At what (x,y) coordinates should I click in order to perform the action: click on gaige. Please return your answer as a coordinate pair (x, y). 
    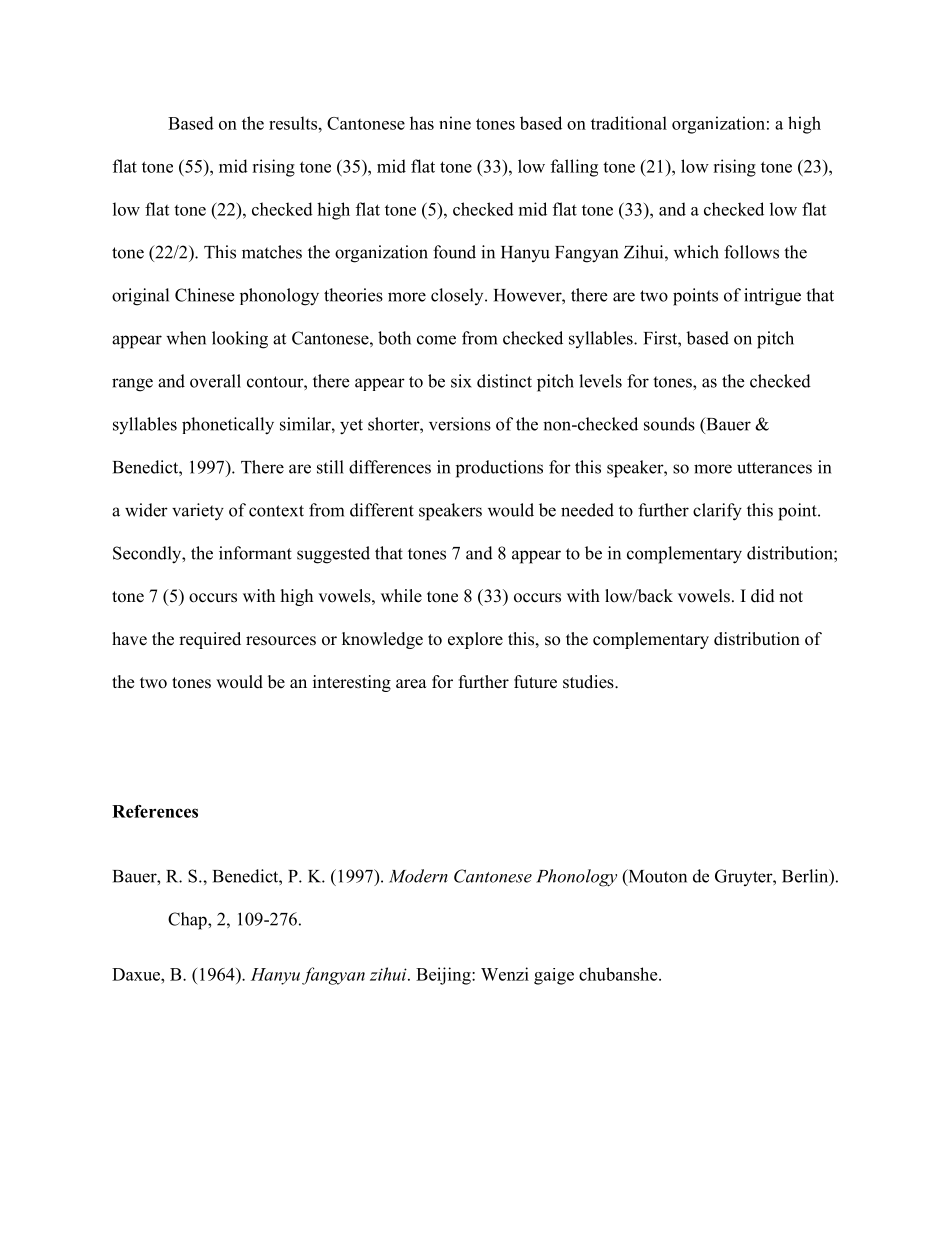
    Looking at the image, I should click on (554, 976).
